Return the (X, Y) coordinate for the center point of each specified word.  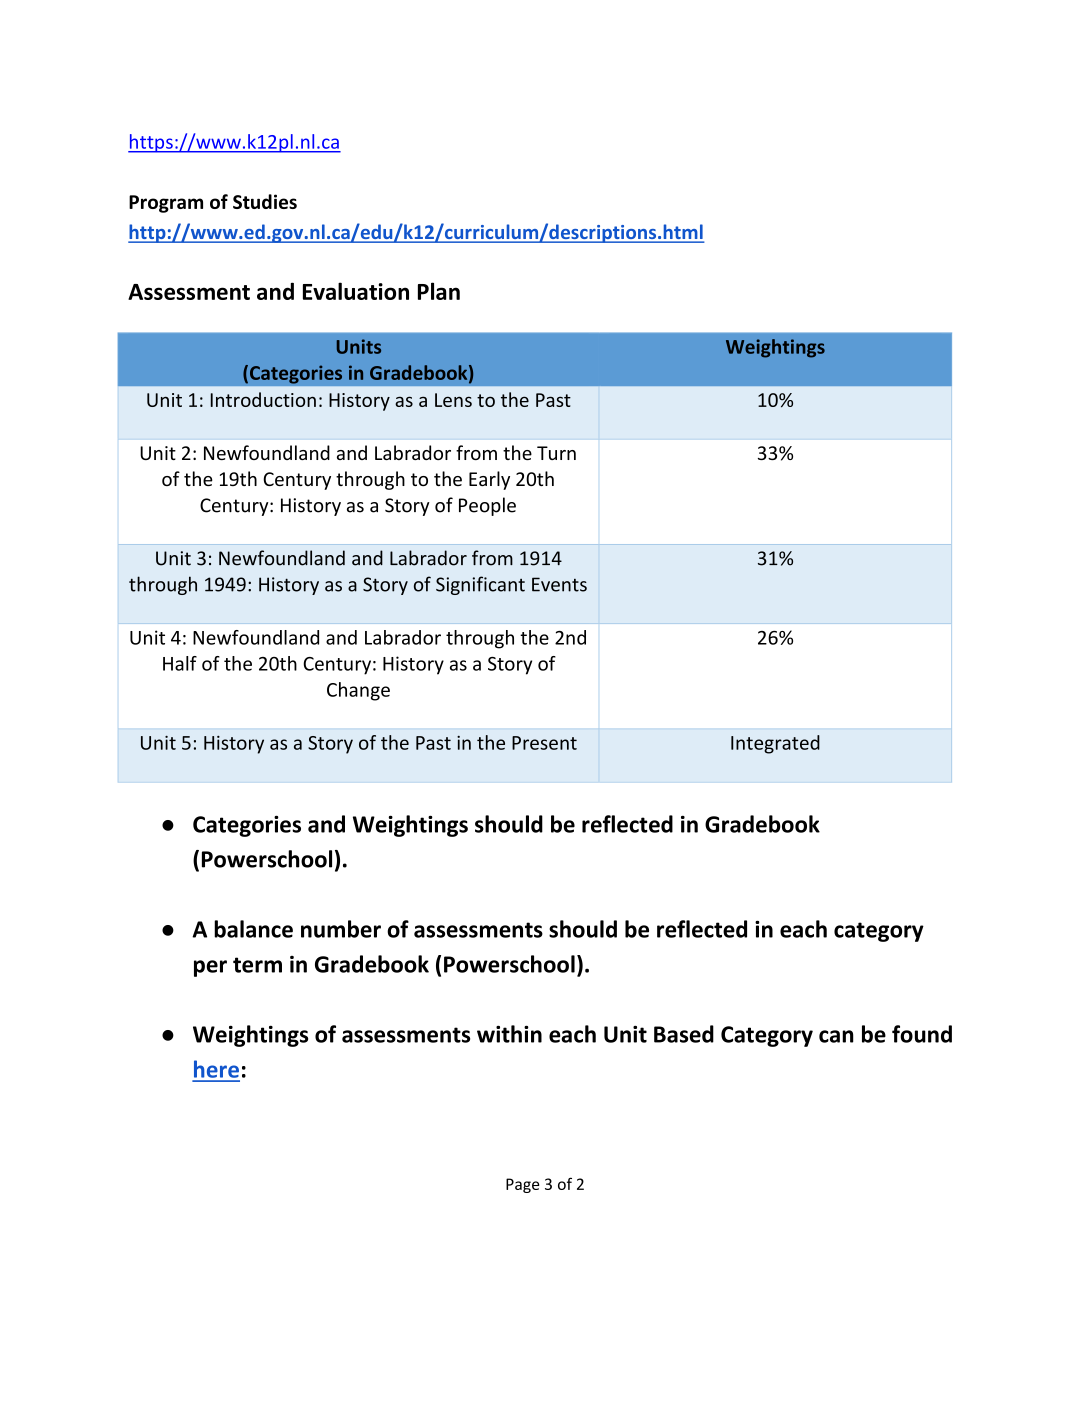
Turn (556, 453)
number (341, 929)
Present (544, 743)
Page (522, 1185)
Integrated (775, 744)
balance (253, 929)
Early (489, 480)
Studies (265, 201)
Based (684, 1034)
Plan (439, 291)
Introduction (263, 399)
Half (180, 663)
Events (559, 584)
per (210, 968)
